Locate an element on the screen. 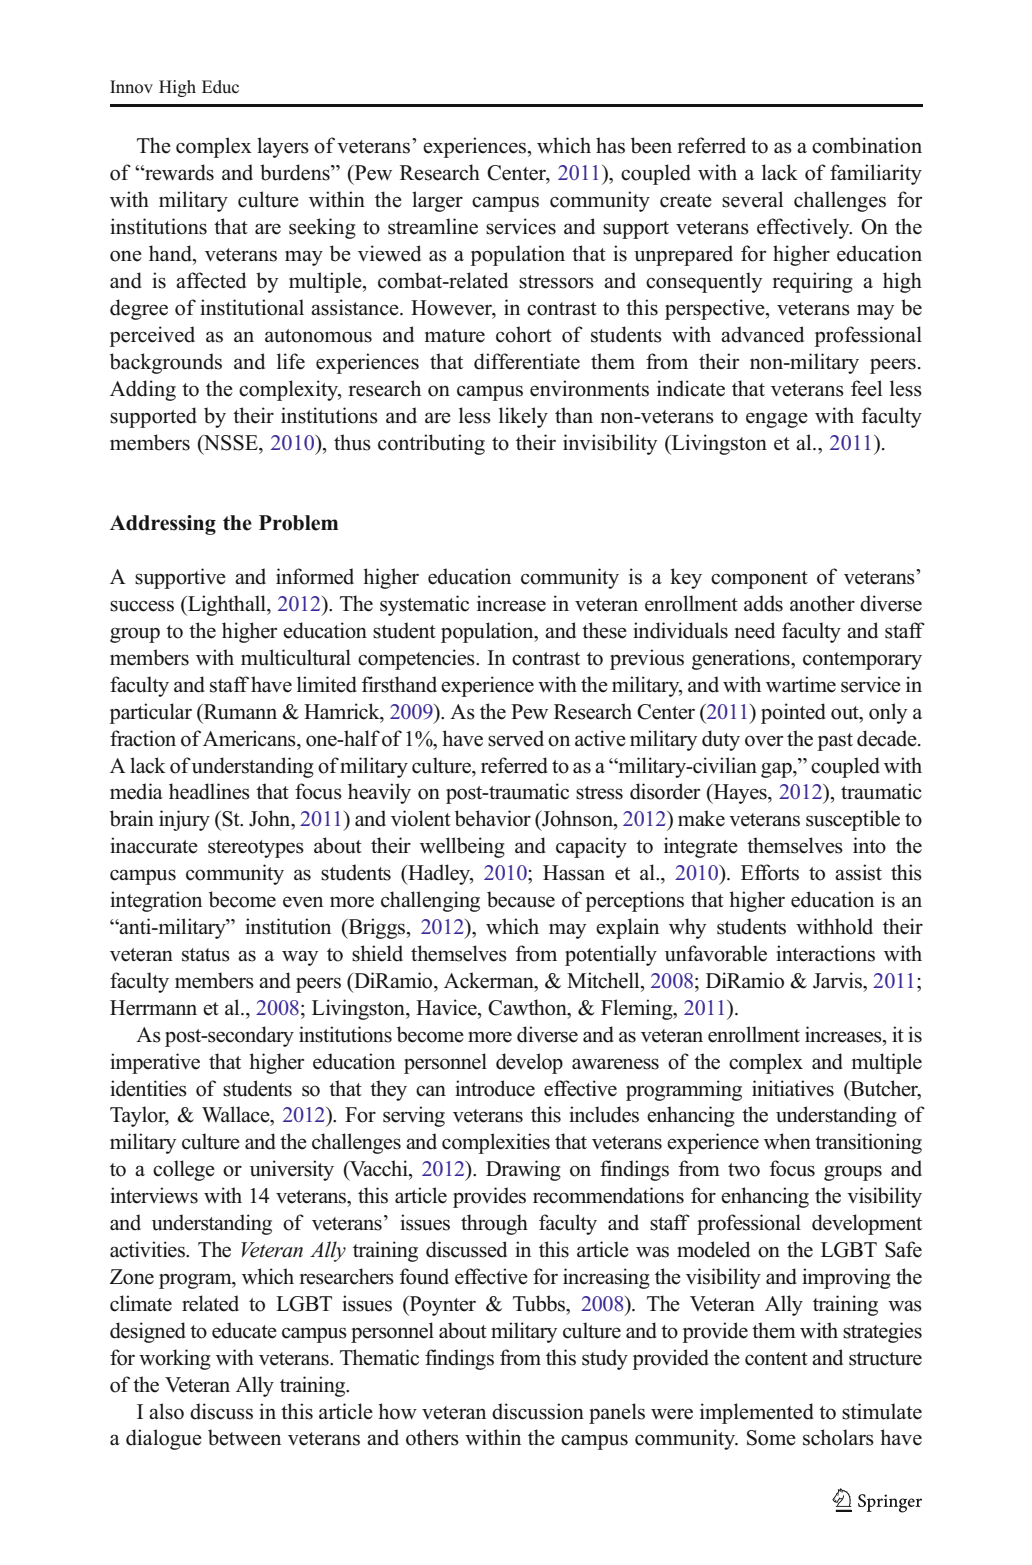 This screenshot has width=1032, height=1565. another is located at coordinates (822, 603).
